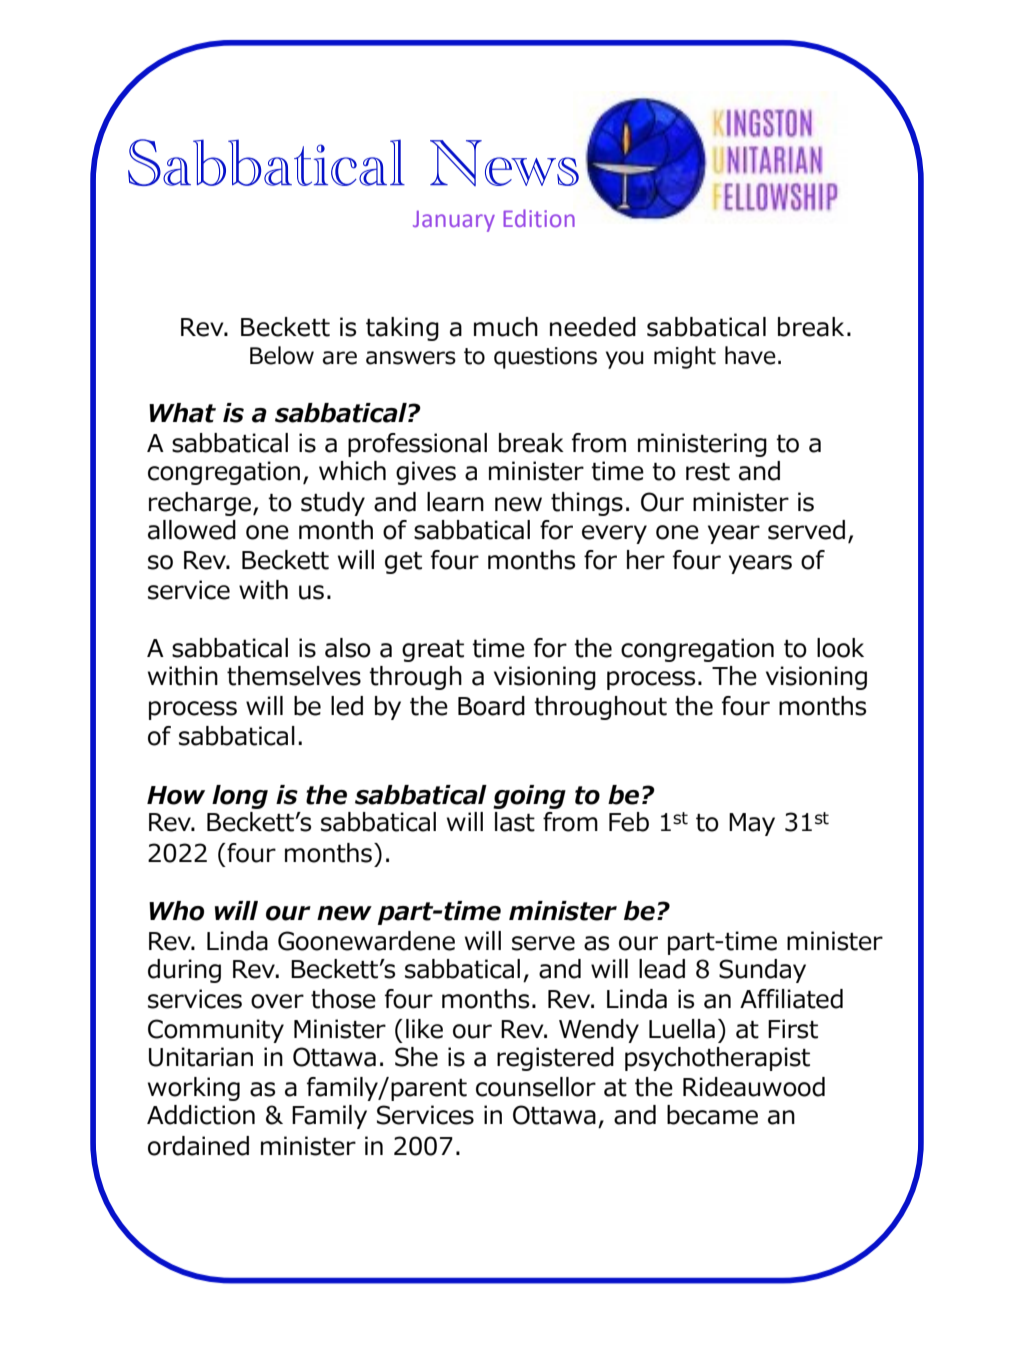 The image size is (1014, 1352). Describe the element at coordinates (840, 648) in the page. I see `look` at that location.
